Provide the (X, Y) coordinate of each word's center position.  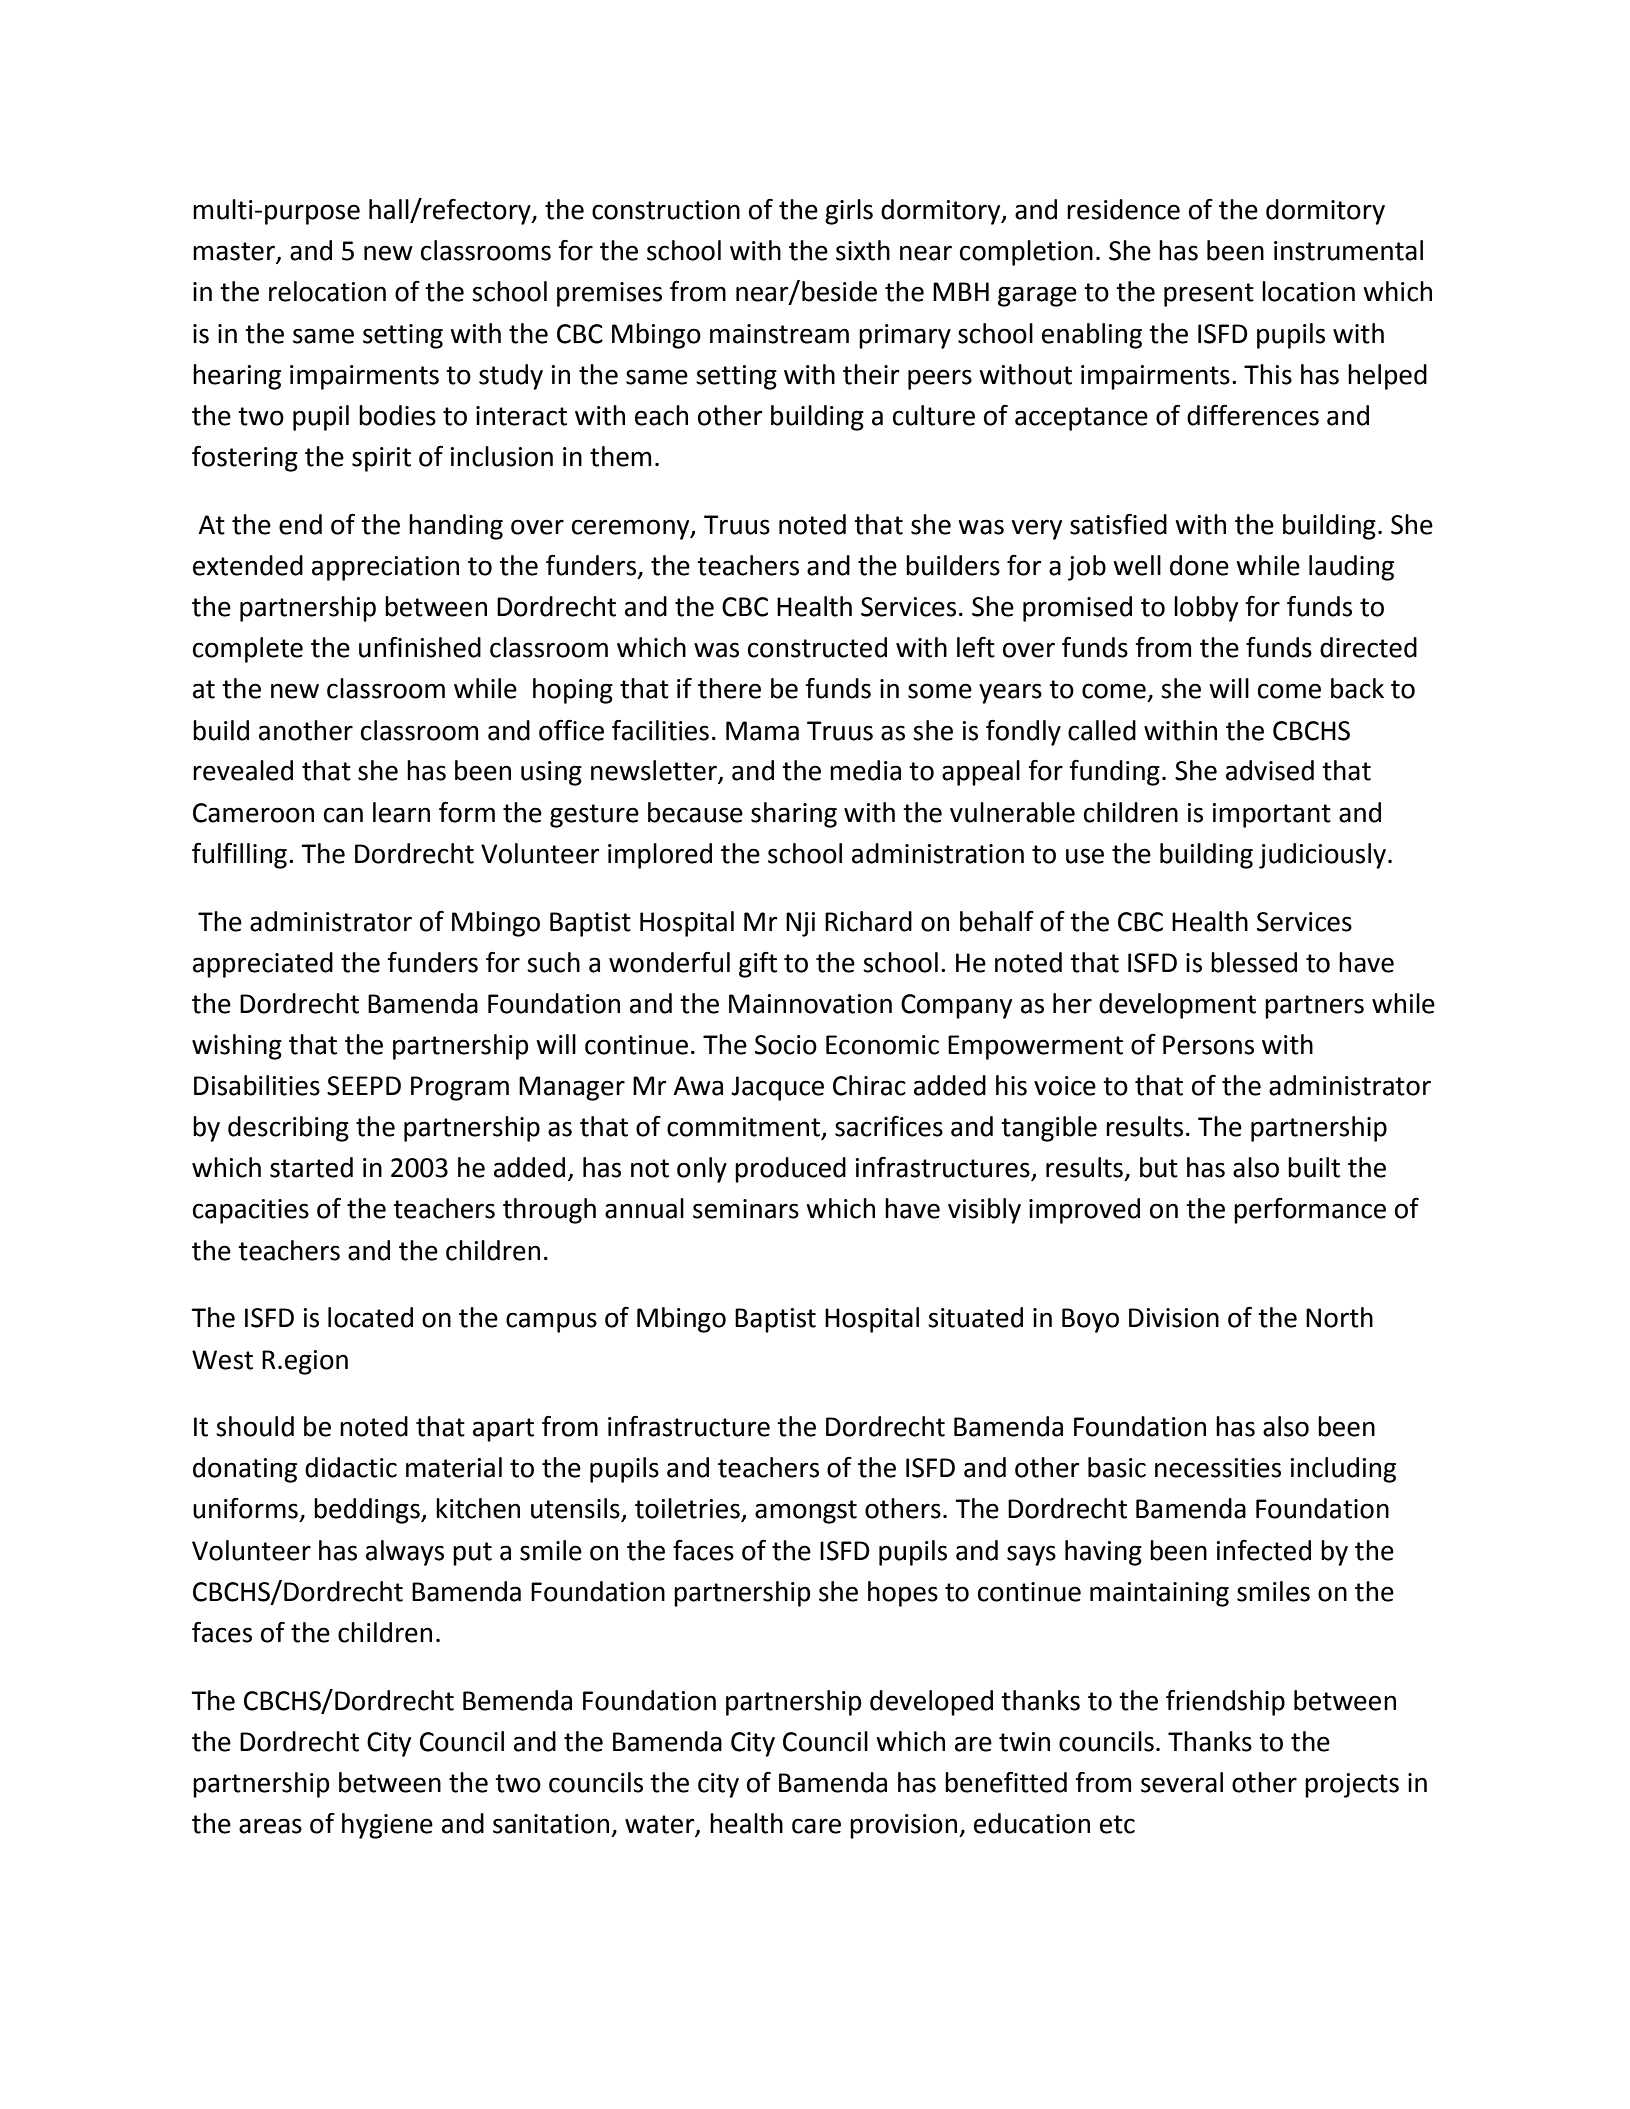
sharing (794, 815)
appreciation (385, 568)
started (311, 1167)
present (1209, 295)
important (1272, 815)
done (1199, 565)
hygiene (387, 1826)
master (235, 252)
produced (790, 1170)
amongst (806, 1512)
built (1314, 1167)
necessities (1218, 1468)
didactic (351, 1467)
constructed (817, 647)
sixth (863, 250)
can (343, 815)
